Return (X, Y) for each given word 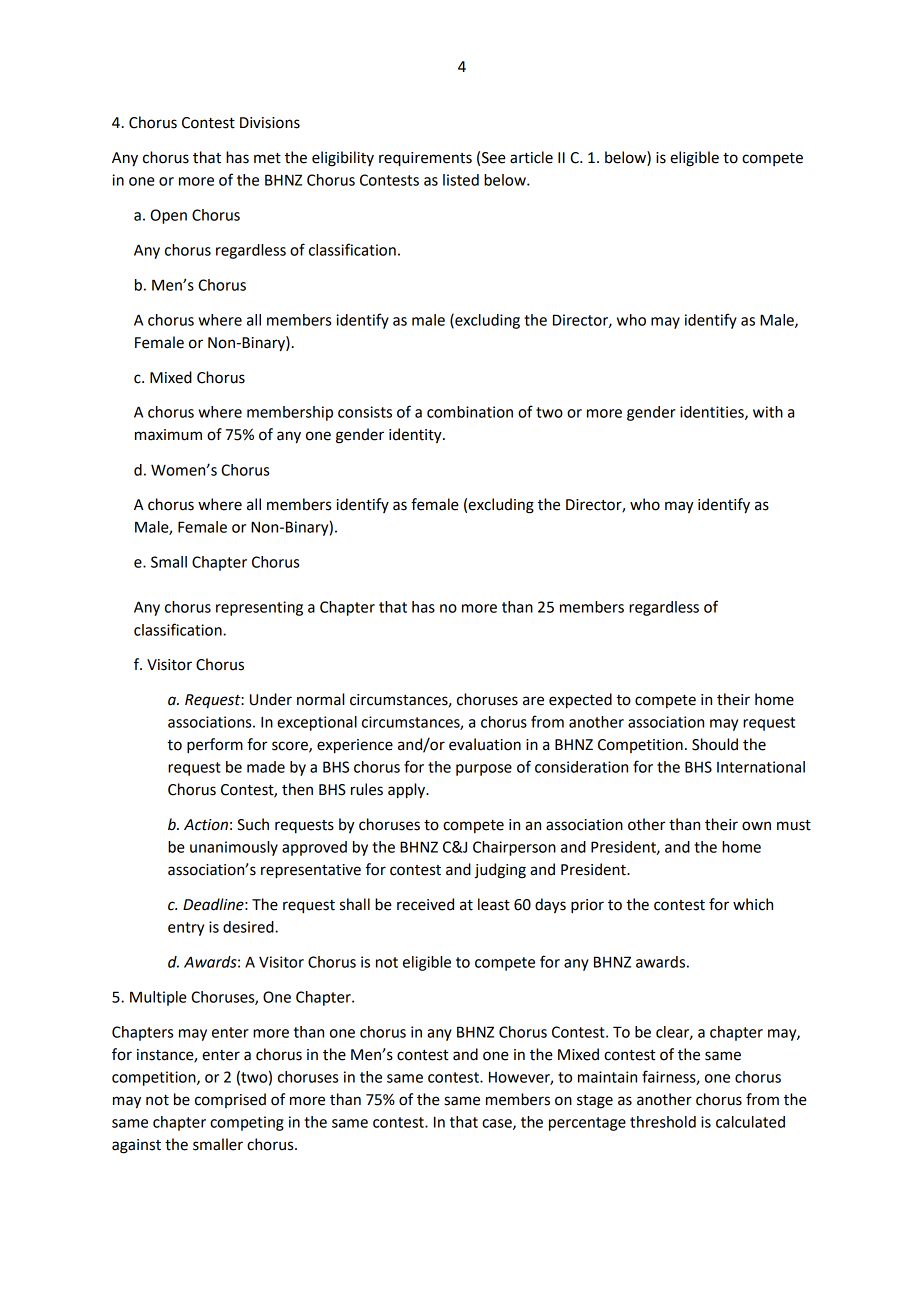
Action (206, 825)
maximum (168, 435)
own (756, 826)
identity (416, 436)
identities (713, 413)
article (531, 157)
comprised (230, 1100)
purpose (484, 770)
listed (461, 180)
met (267, 158)
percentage (587, 1124)
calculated (750, 1122)
